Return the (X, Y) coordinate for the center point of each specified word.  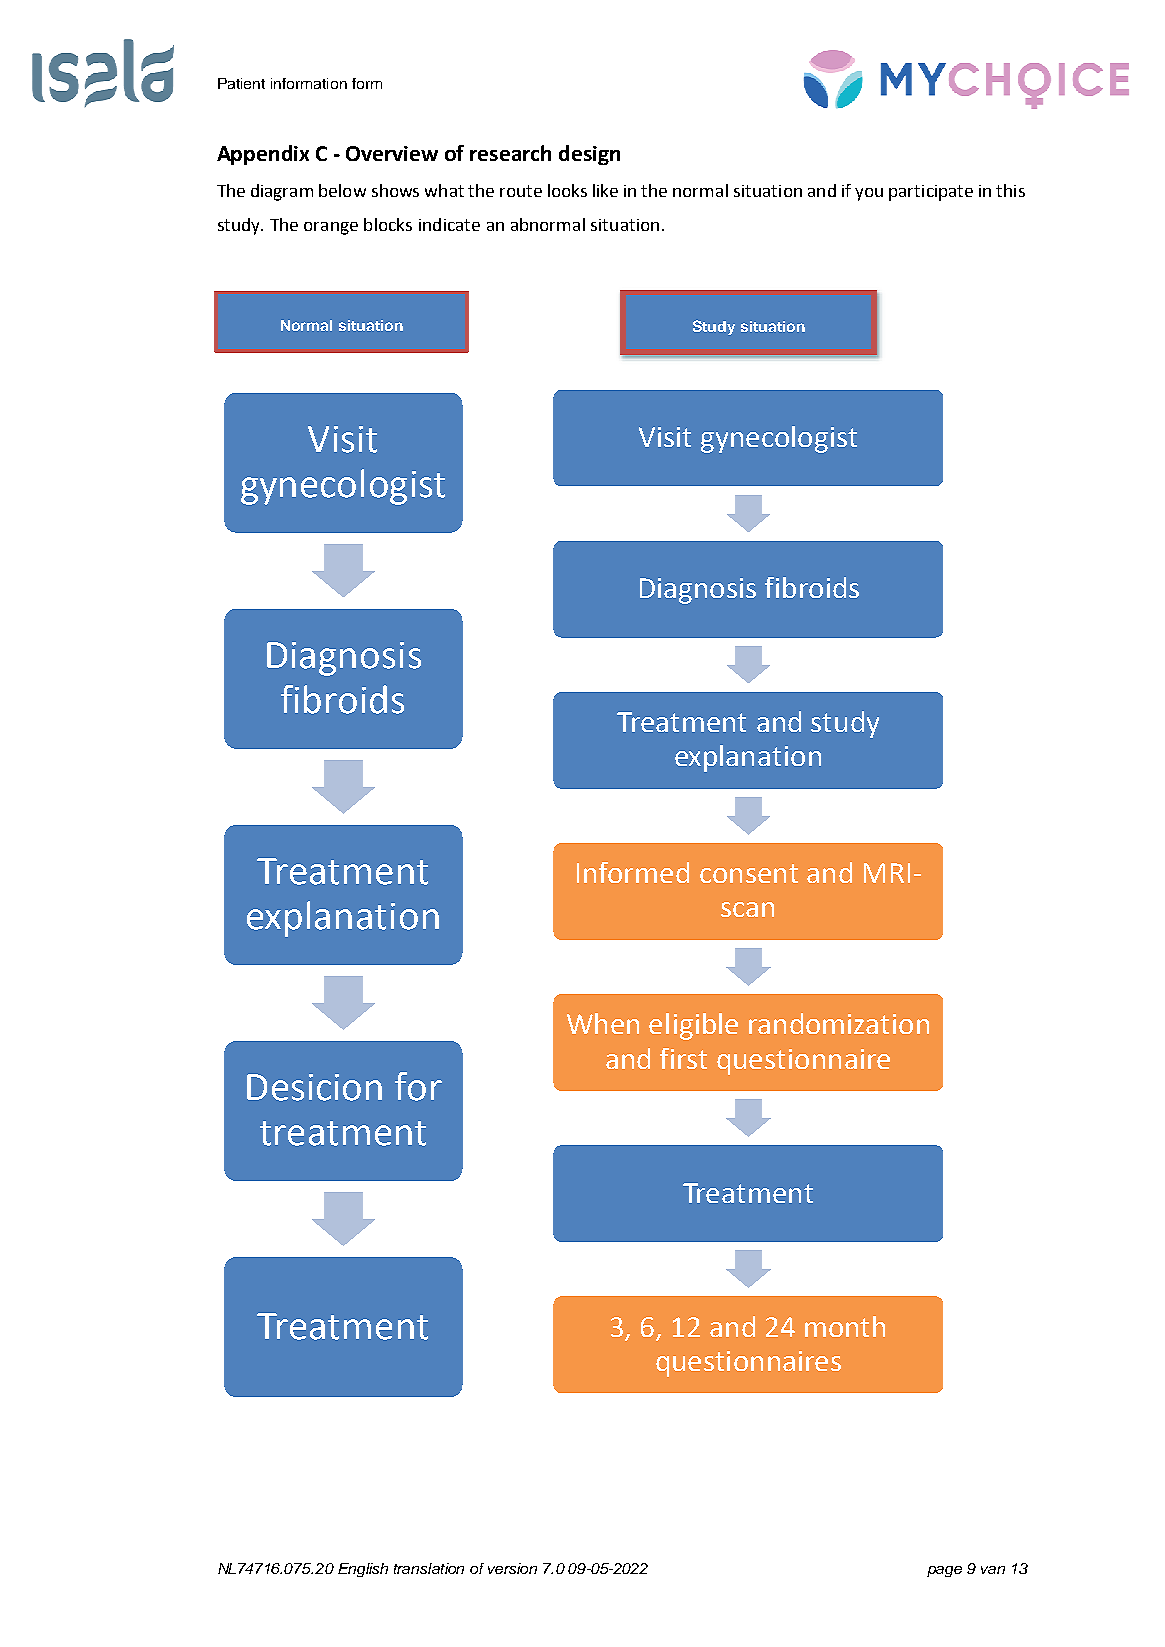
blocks (388, 224)
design (589, 155)
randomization (839, 1023)
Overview (392, 153)
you (869, 194)
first (683, 1058)
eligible (693, 1026)
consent (749, 873)
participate (931, 193)
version (512, 1568)
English (363, 1570)
